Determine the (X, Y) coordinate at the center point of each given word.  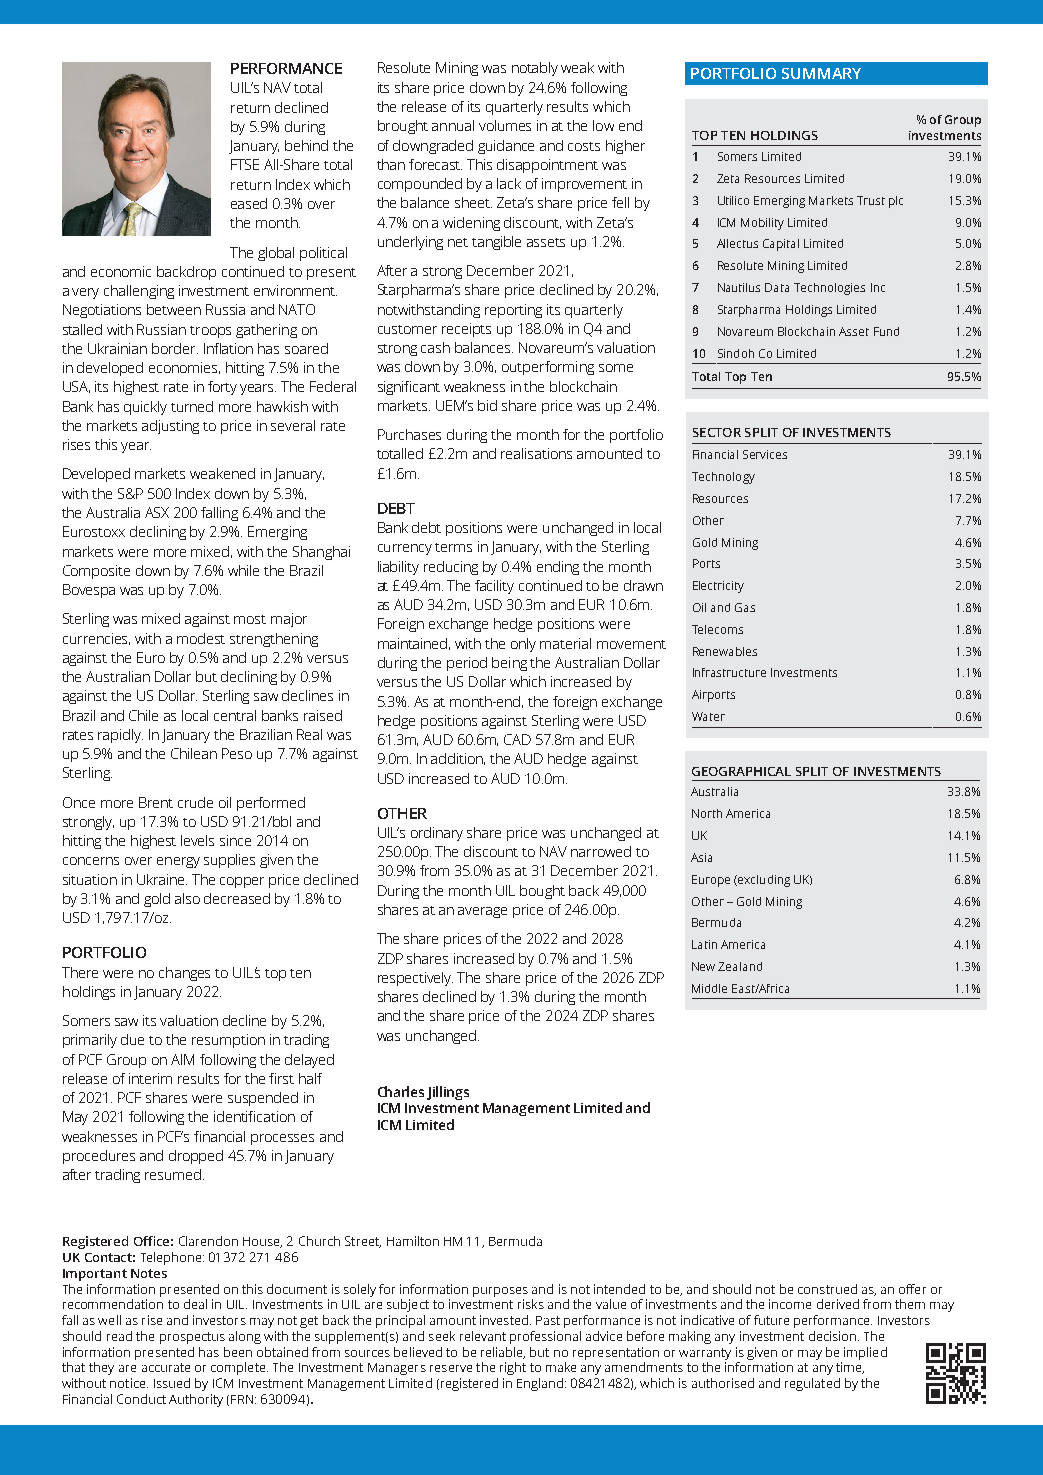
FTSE (245, 164)
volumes (505, 125)
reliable (503, 1353)
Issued (172, 1383)
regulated (812, 1384)
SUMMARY (821, 73)
